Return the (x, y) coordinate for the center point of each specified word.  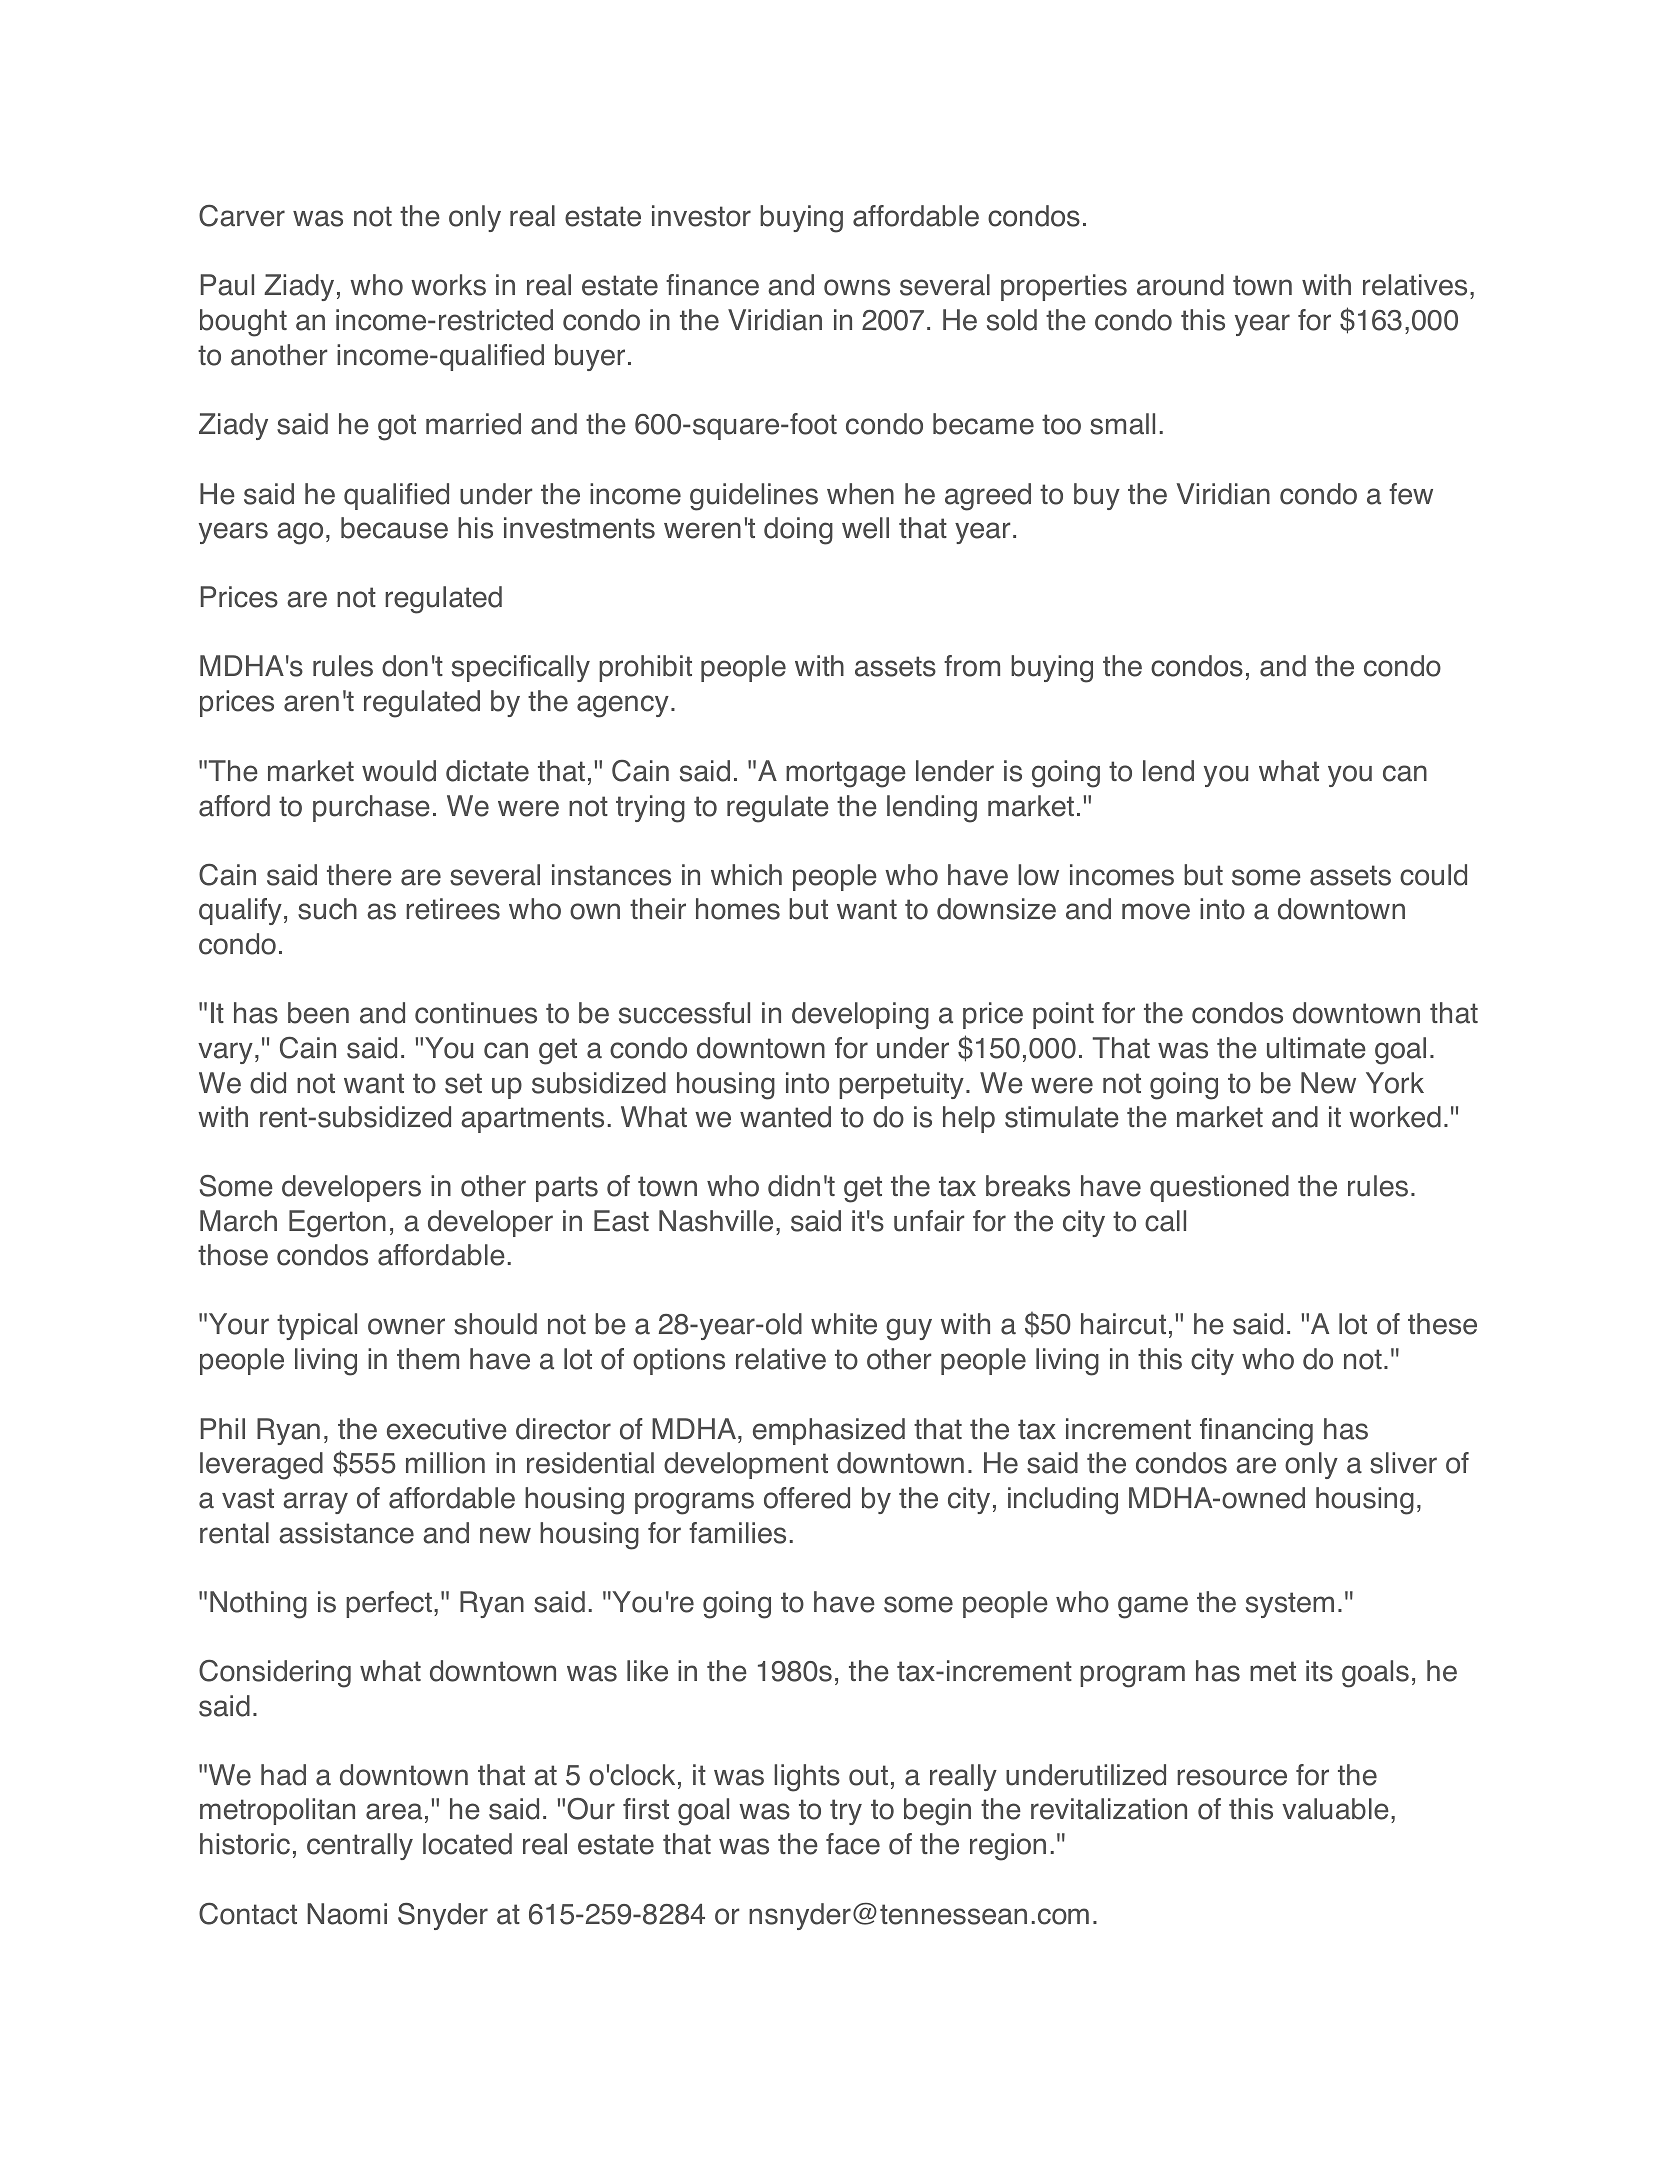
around (1180, 285)
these (1442, 1324)
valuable (1335, 1809)
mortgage (846, 774)
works (448, 285)
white (844, 1324)
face (853, 1844)
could (1433, 875)
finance (712, 285)
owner (406, 1326)
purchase (371, 808)
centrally (360, 1846)
